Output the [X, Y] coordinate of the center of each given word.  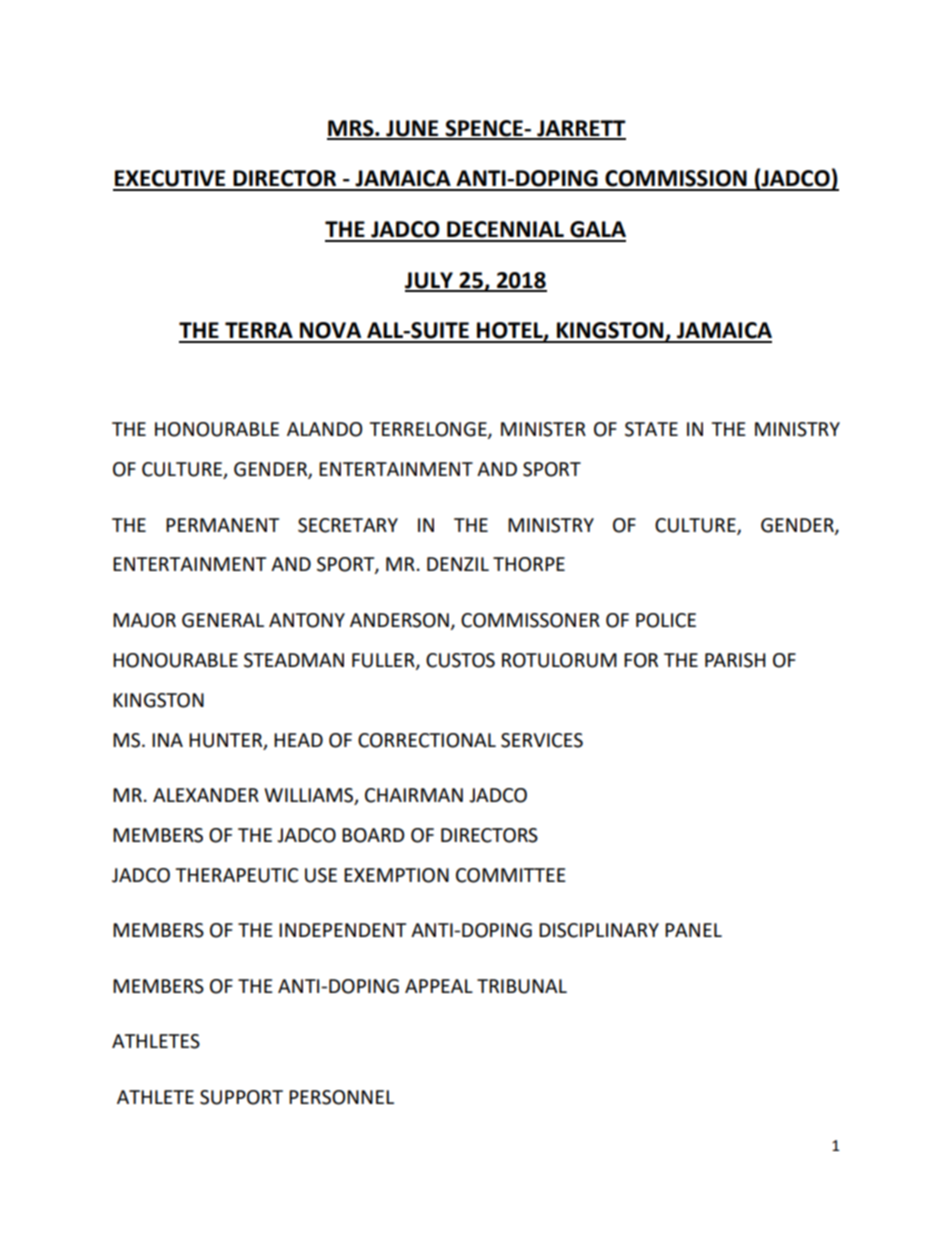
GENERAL [223, 620]
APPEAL [439, 986]
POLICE [666, 620]
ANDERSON [399, 620]
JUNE [412, 129]
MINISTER [543, 429]
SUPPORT [241, 1097]
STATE [651, 429]
